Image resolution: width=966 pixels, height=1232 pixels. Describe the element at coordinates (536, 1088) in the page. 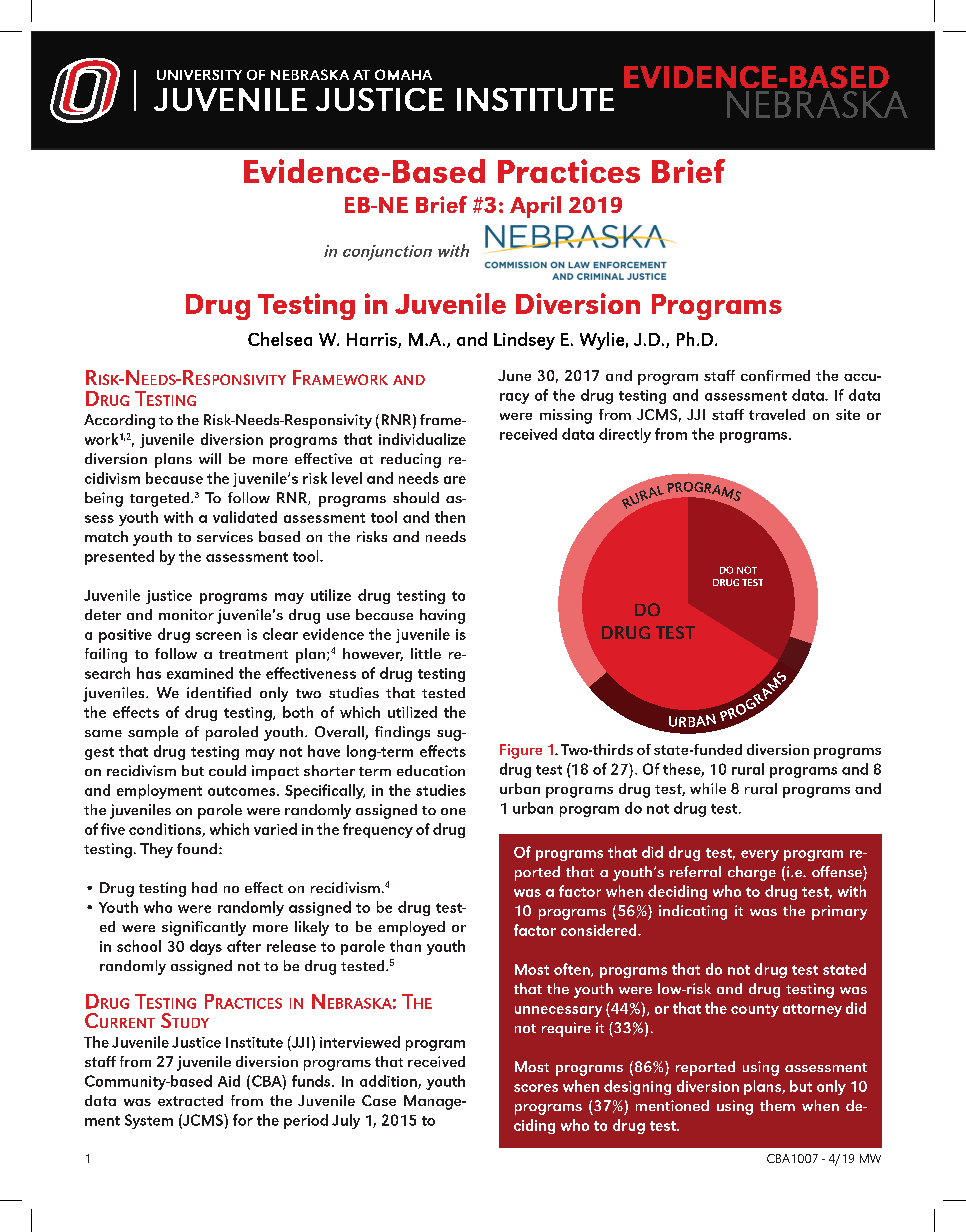

I see `scores` at that location.
